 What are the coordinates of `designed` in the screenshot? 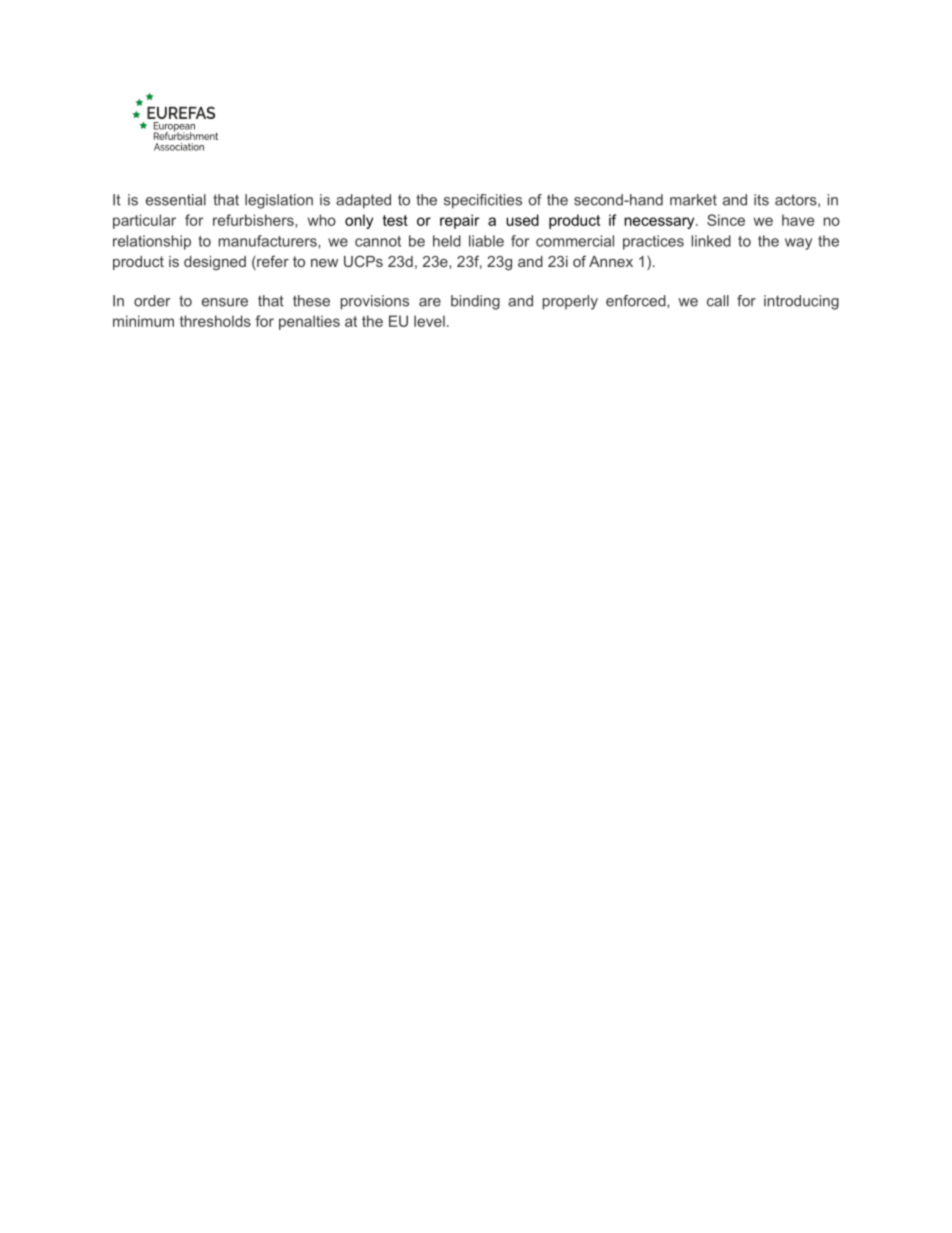 It's located at (215, 263).
